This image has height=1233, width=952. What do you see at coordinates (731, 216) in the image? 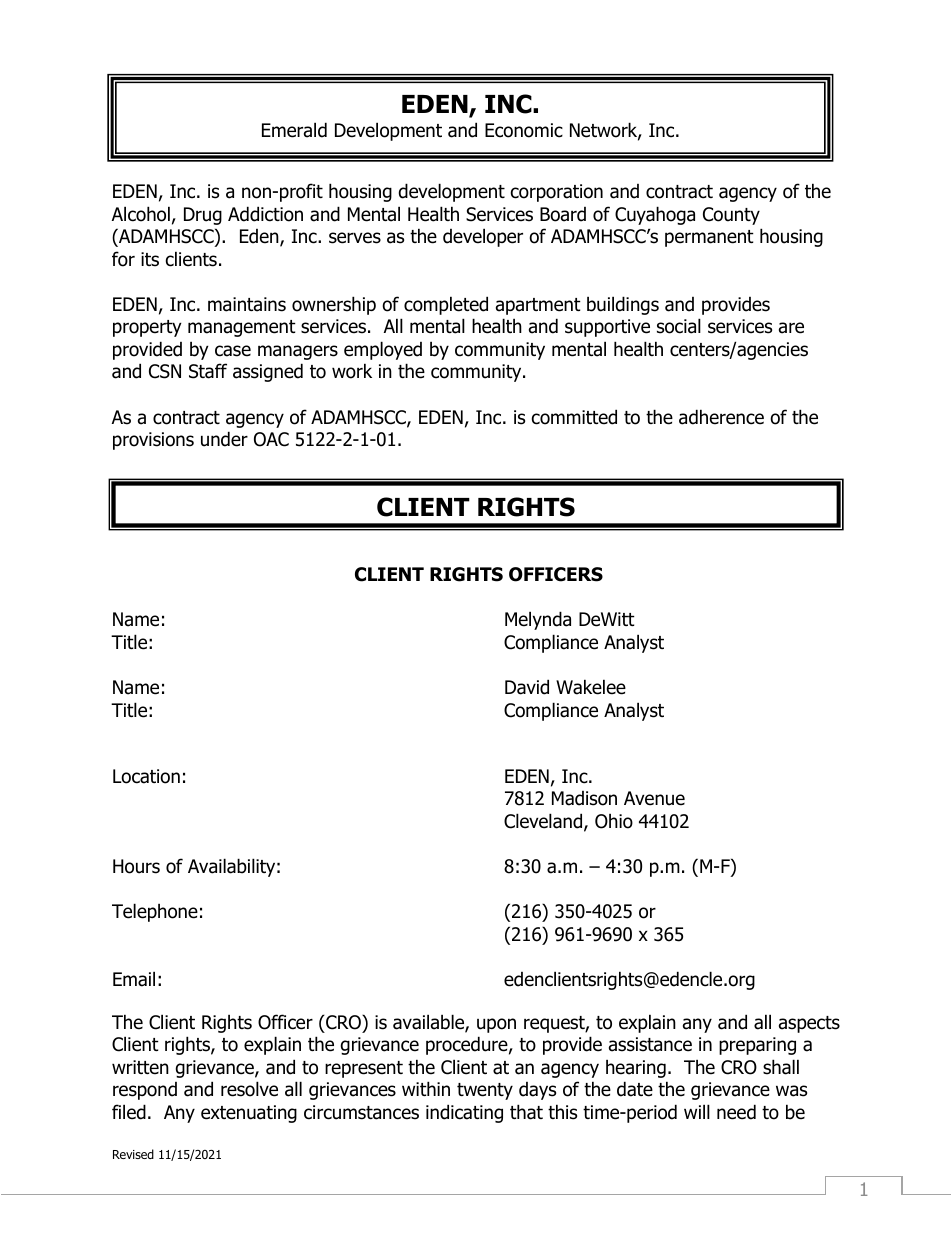
I see `County` at bounding box center [731, 216].
